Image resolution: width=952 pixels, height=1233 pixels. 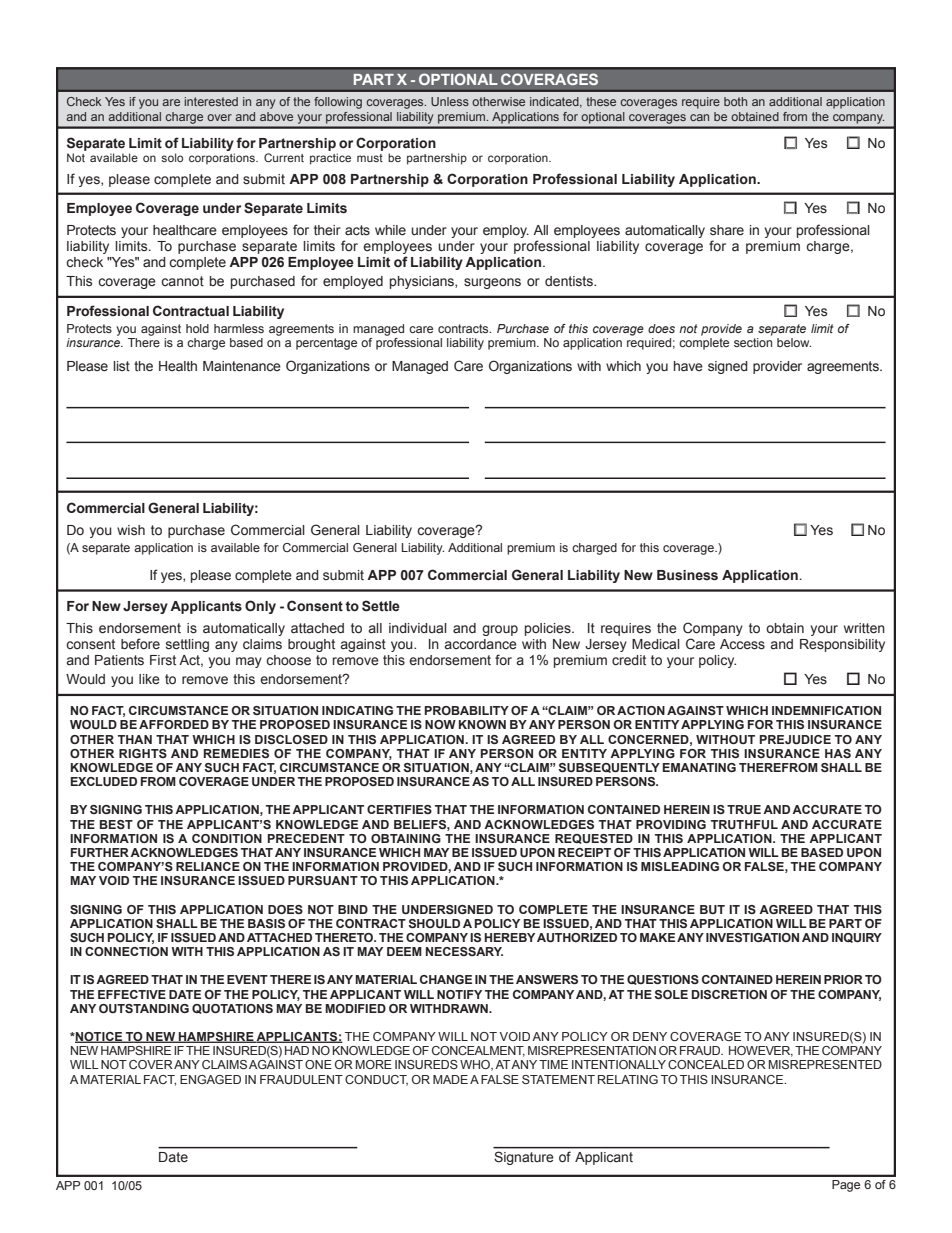 What do you see at coordinates (126, 951) in the screenshot?
I see `CONNECTION` at bounding box center [126, 951].
